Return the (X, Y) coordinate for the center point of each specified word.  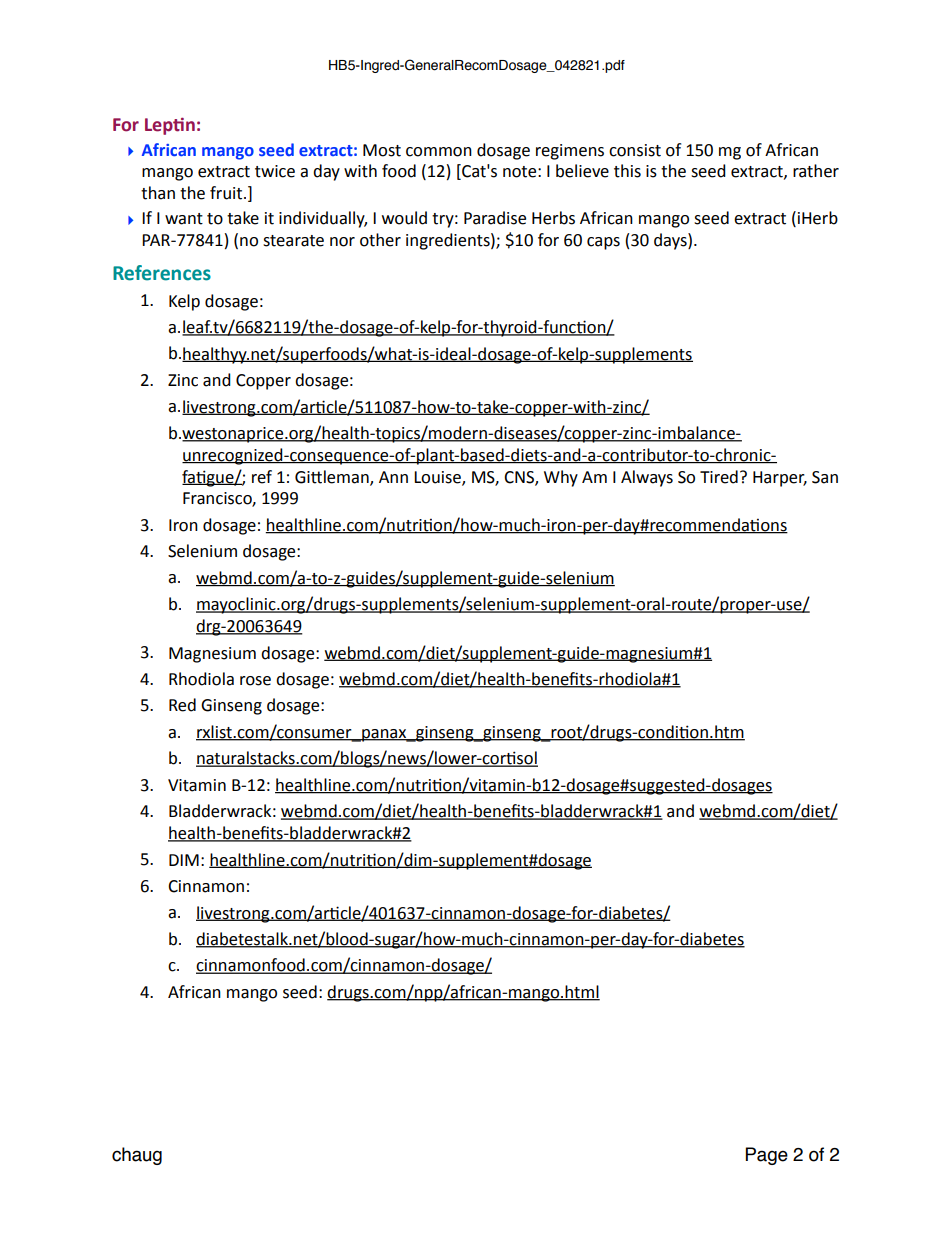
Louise (438, 478)
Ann (393, 477)
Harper (780, 479)
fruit (227, 193)
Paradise (495, 218)
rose (255, 681)
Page (767, 1156)
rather (816, 171)
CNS (520, 478)
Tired (719, 477)
